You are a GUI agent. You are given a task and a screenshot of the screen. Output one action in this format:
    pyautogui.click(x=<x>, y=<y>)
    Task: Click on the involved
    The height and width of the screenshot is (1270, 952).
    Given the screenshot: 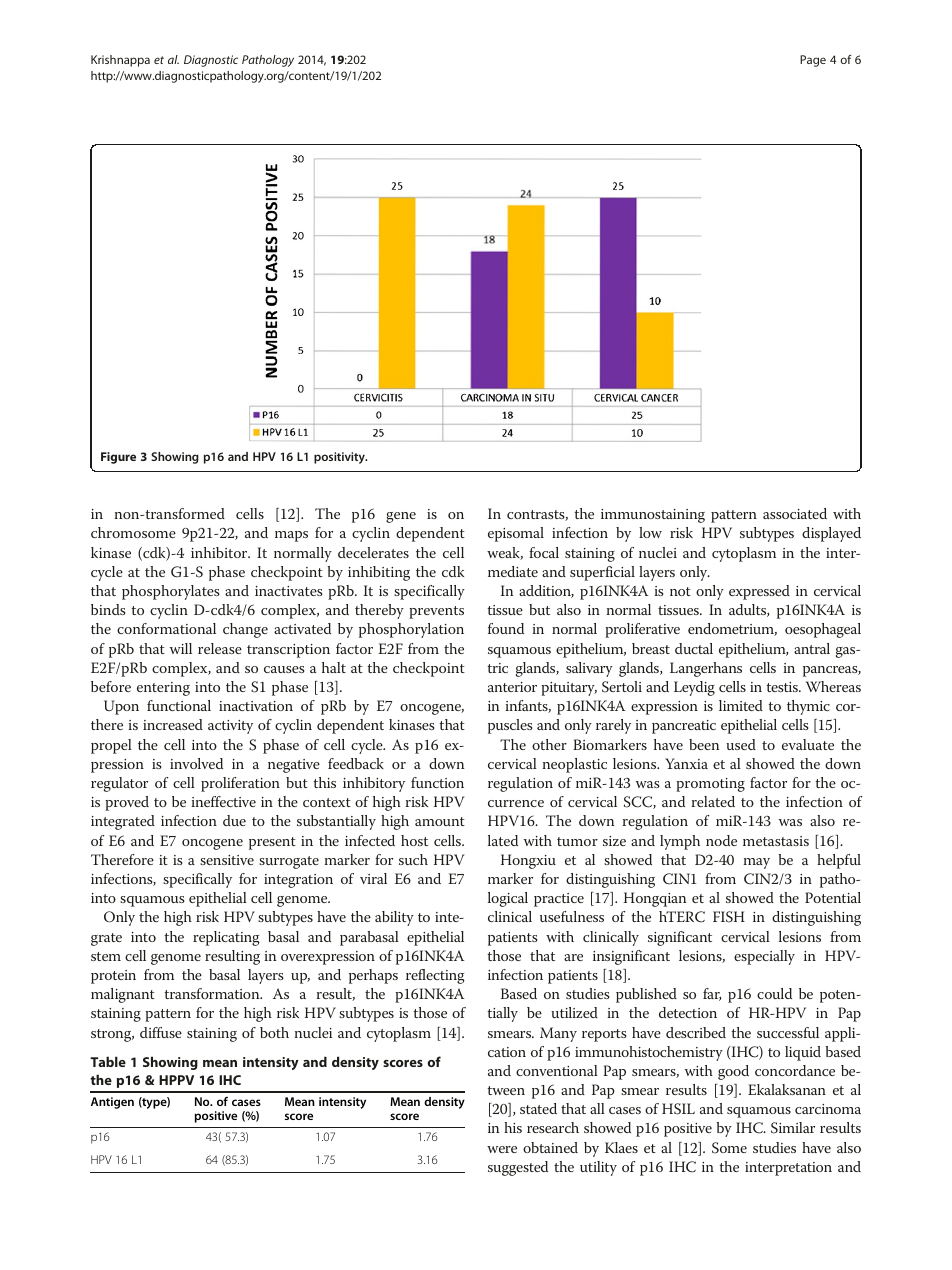 What is the action you would take?
    pyautogui.click(x=196, y=763)
